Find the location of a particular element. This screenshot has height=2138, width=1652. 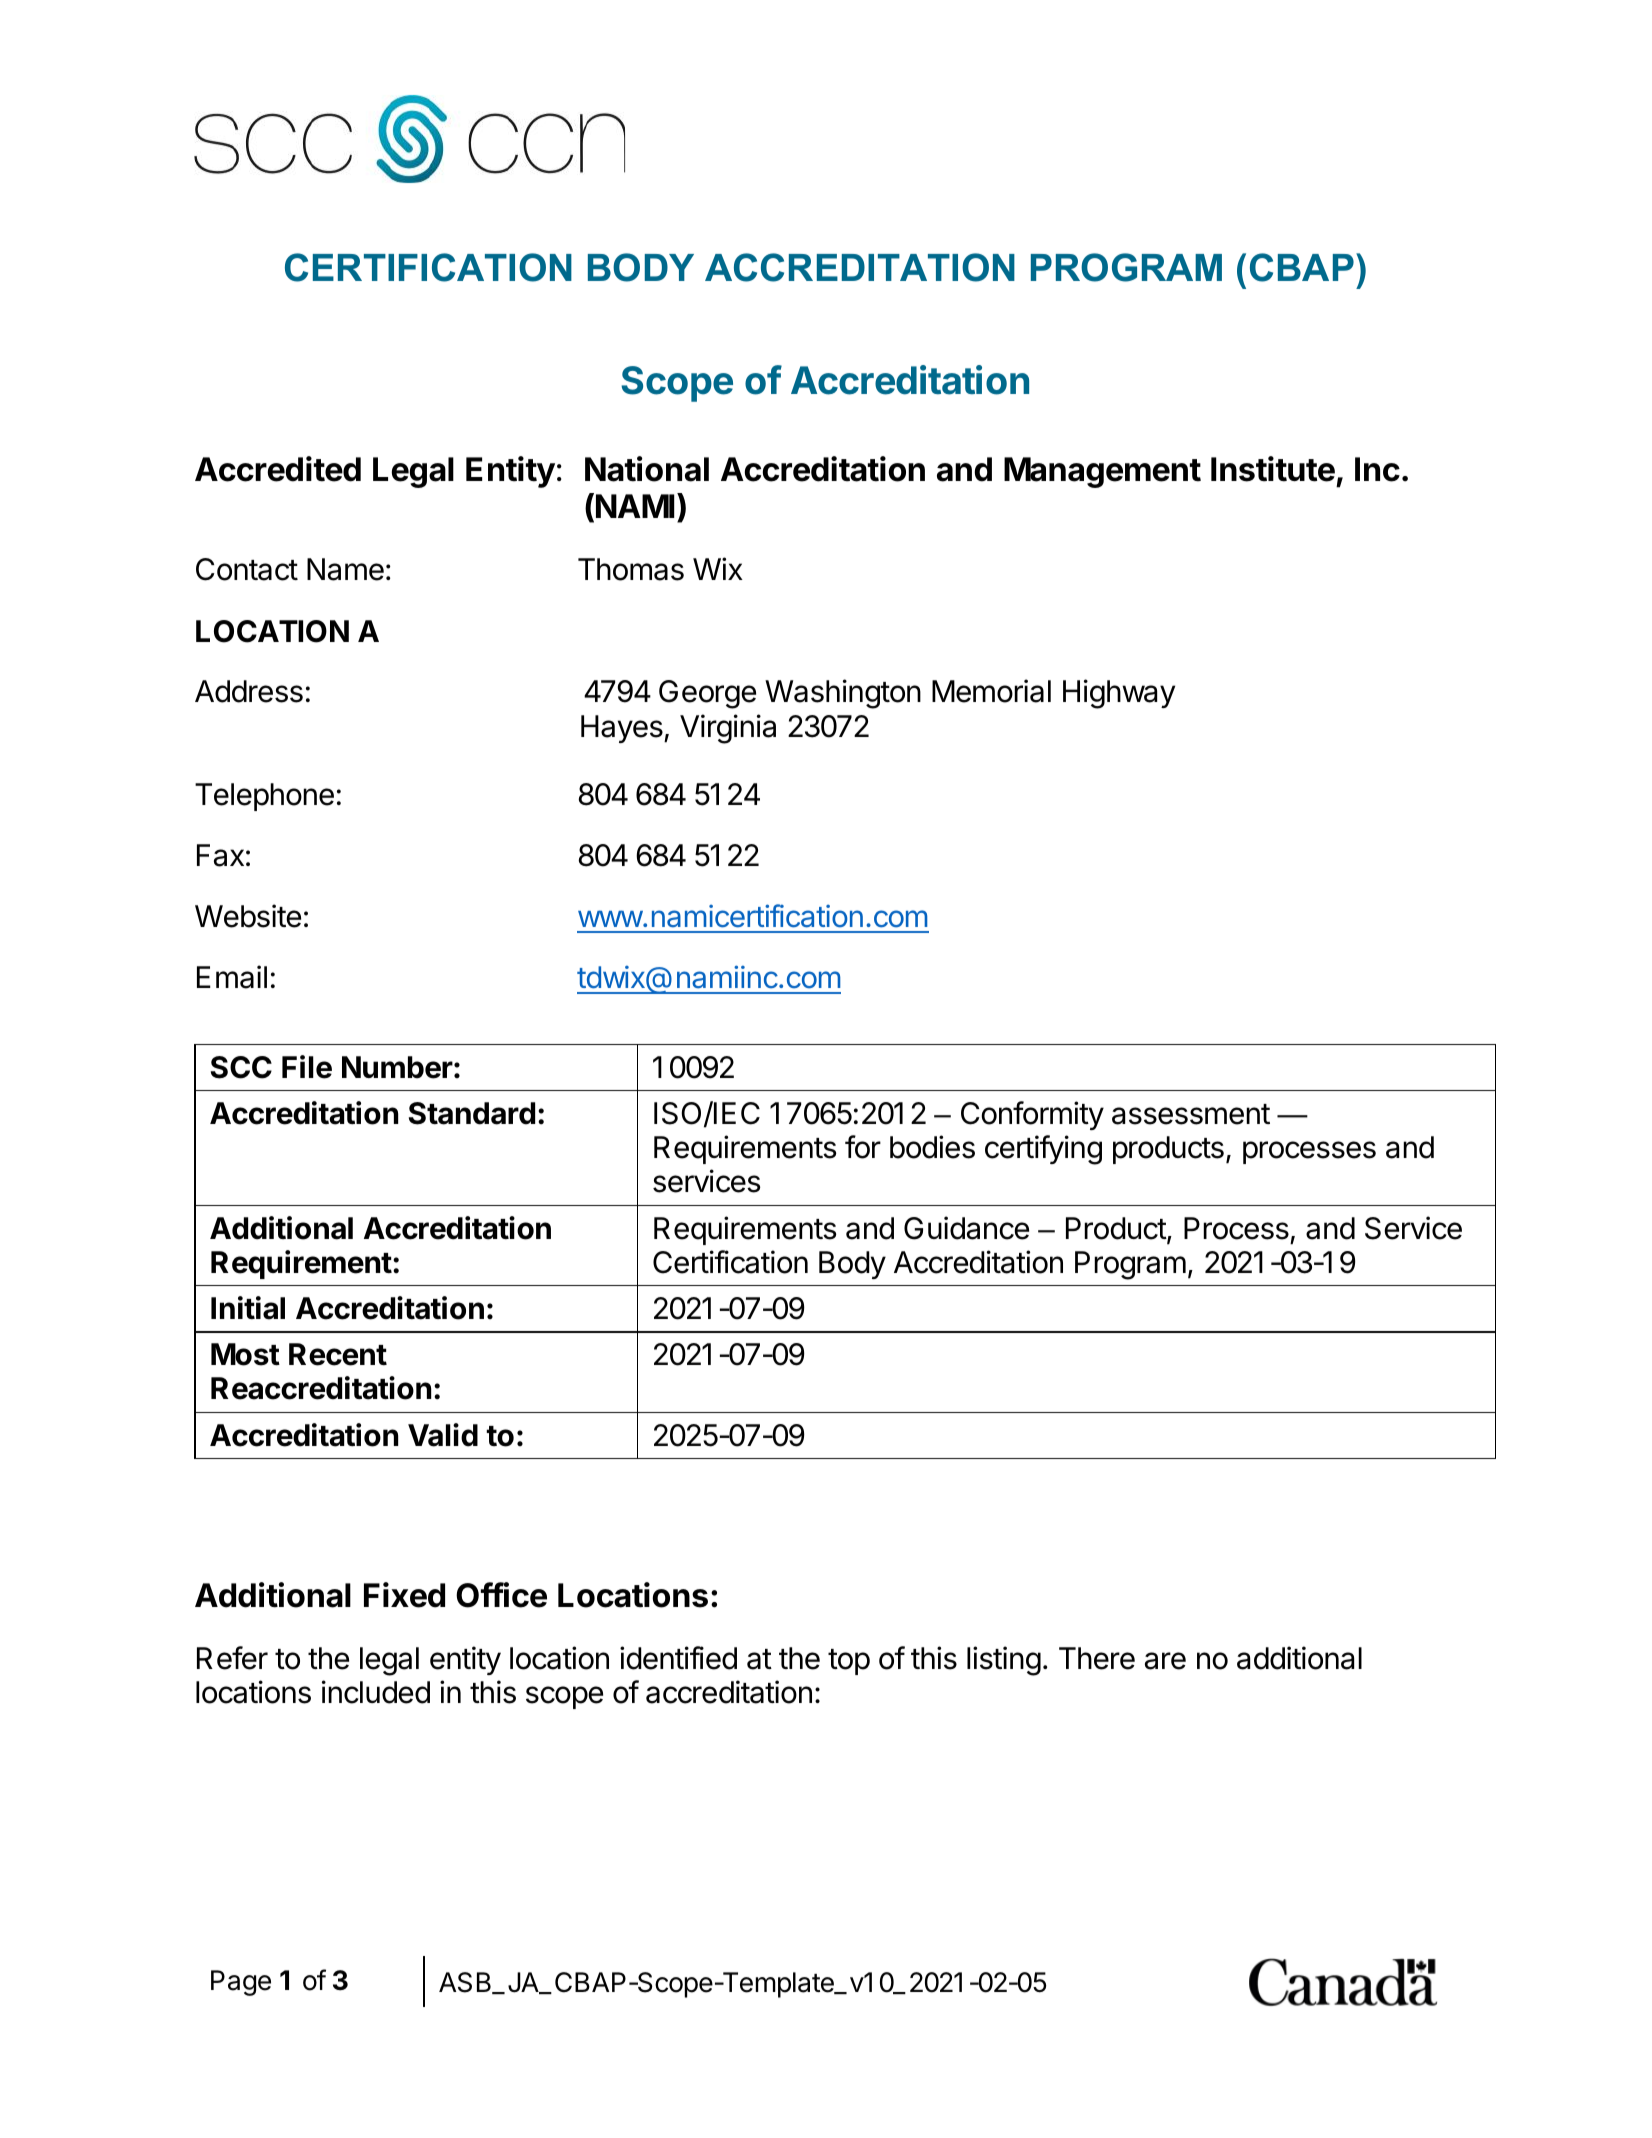

National is located at coordinates (647, 469).
